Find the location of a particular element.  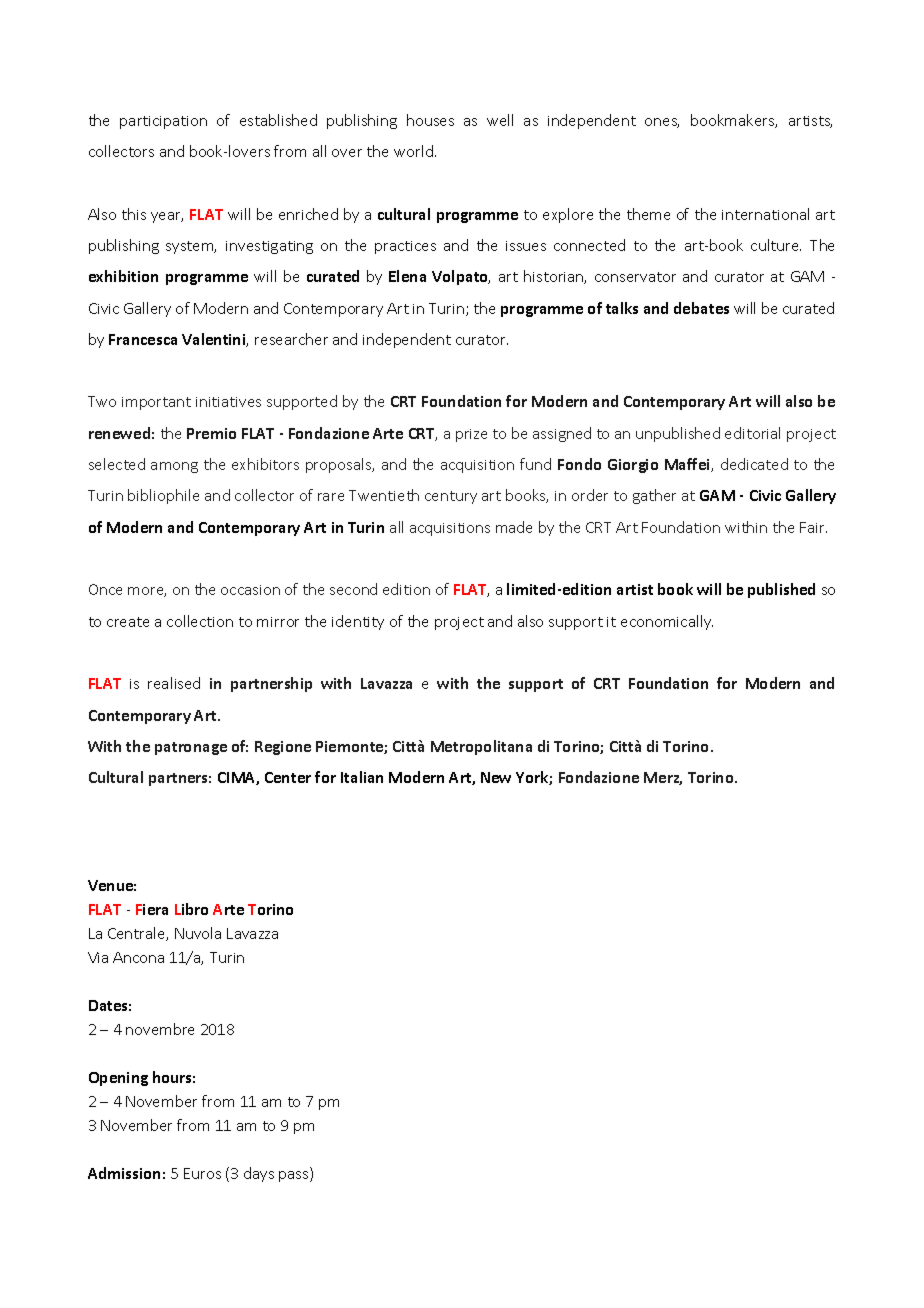

Euros is located at coordinates (202, 1173).
